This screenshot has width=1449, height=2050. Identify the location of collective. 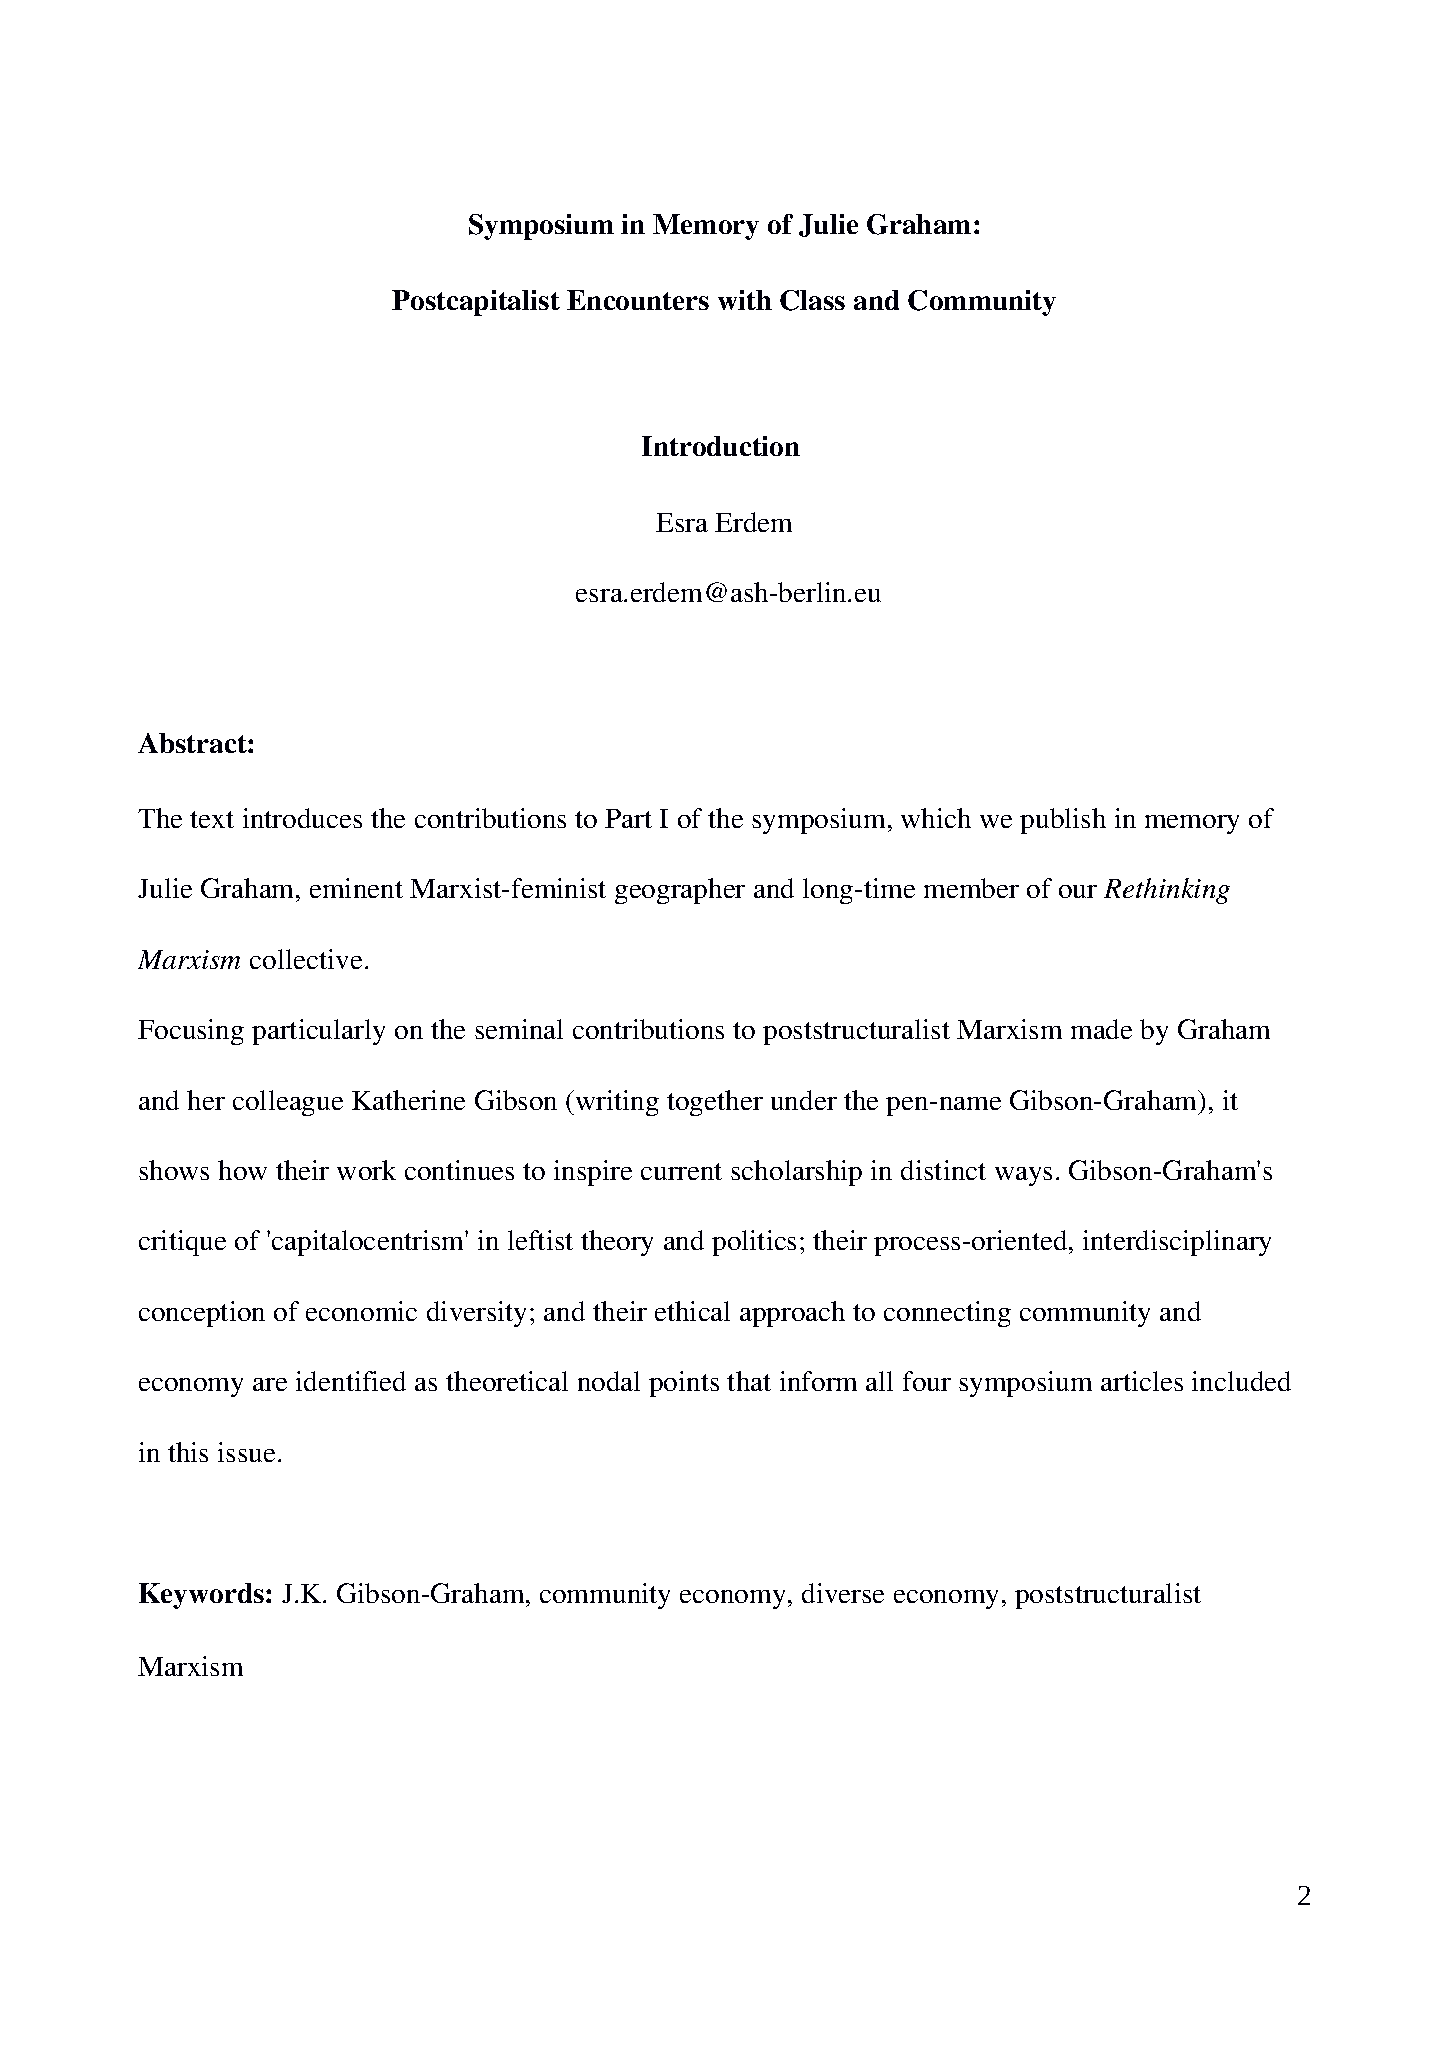
(306, 959).
